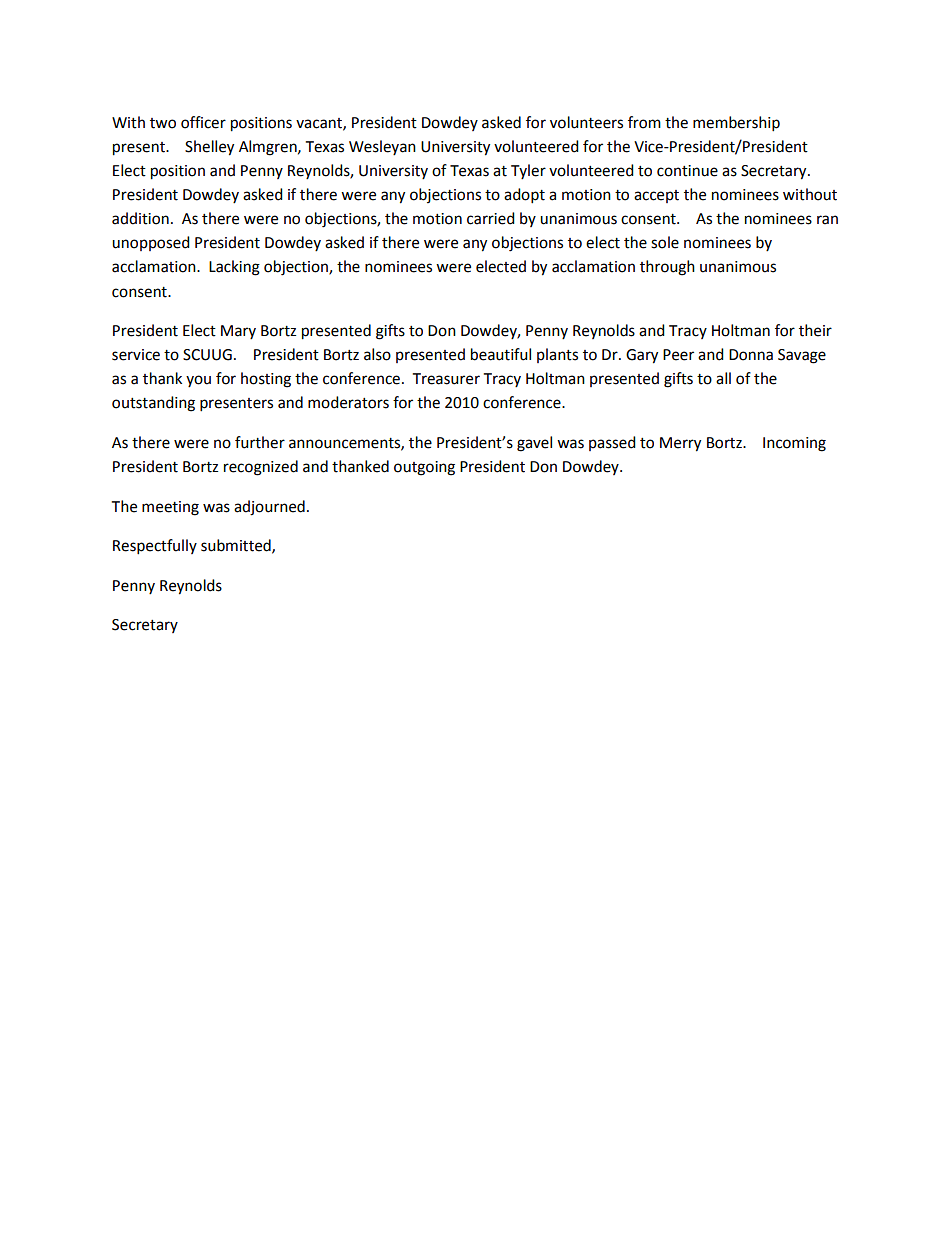  What do you see at coordinates (151, 243) in the page?
I see `unopposed` at bounding box center [151, 243].
